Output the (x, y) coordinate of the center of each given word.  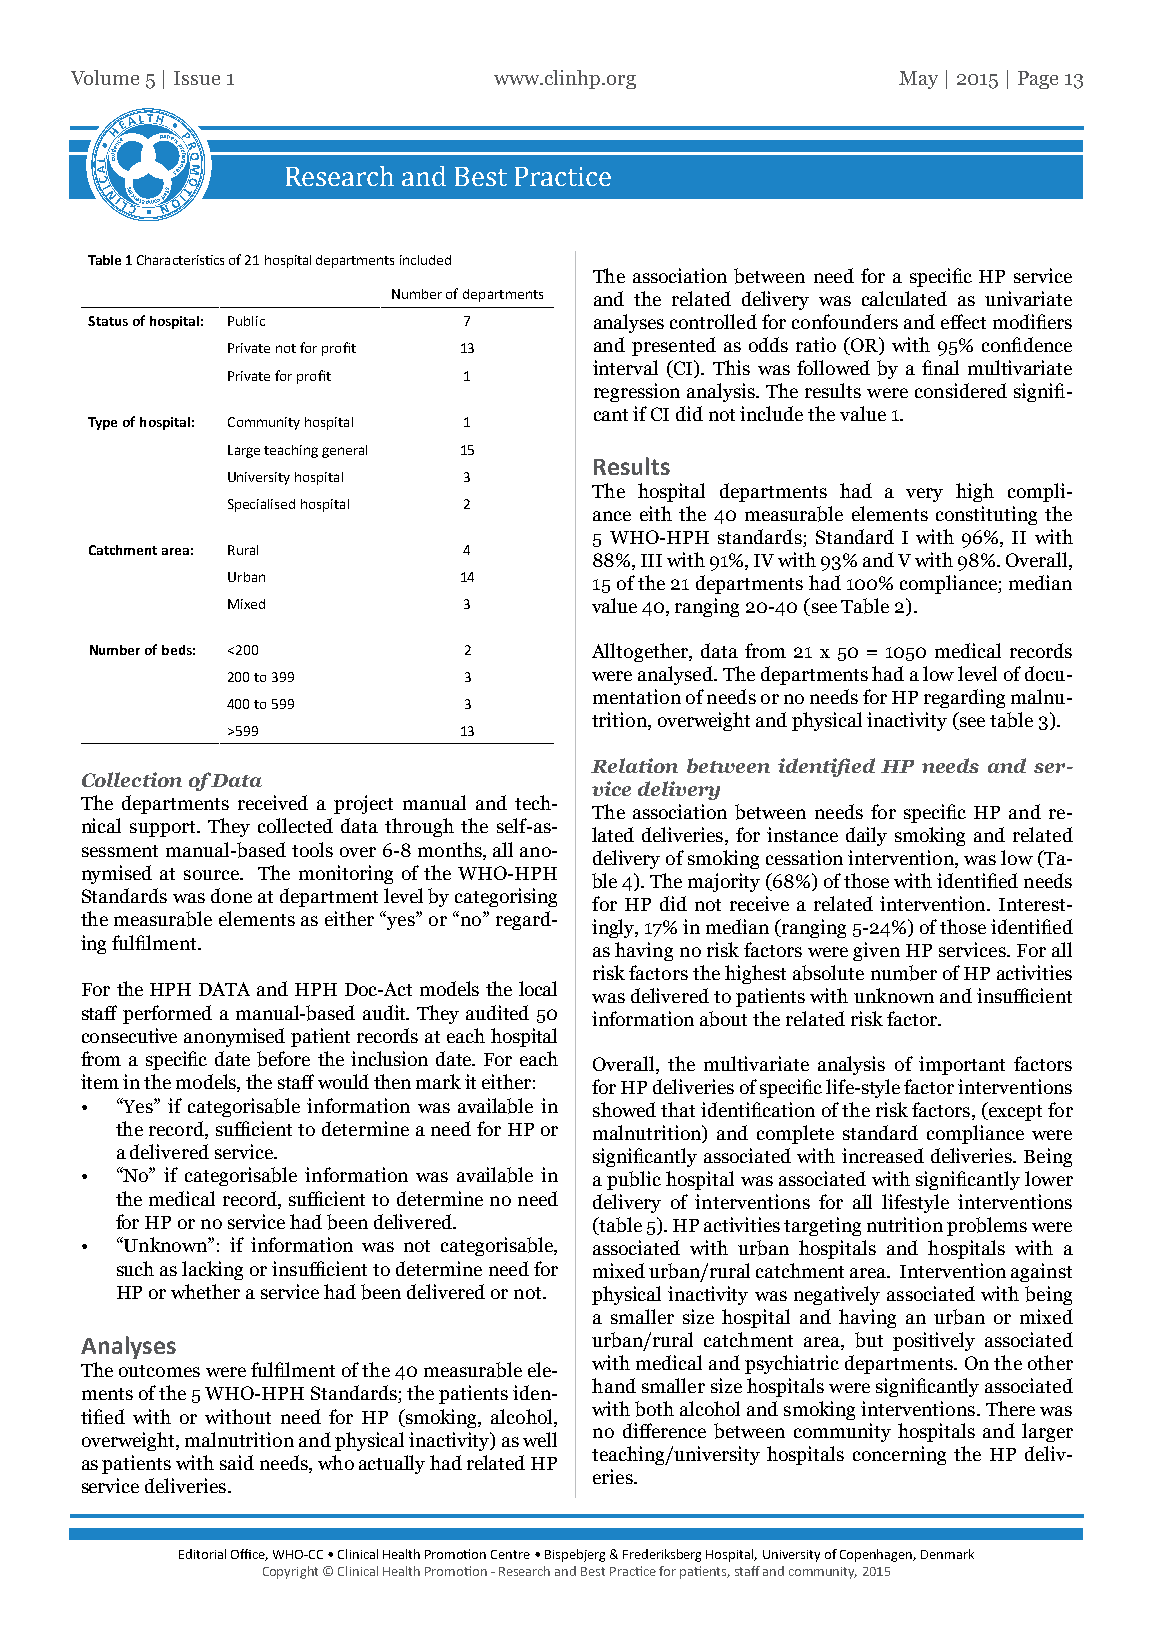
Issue (197, 78)
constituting (986, 515)
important (962, 1065)
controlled (713, 321)
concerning (899, 1455)
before (283, 1059)
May (918, 80)
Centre (510, 1554)
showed (624, 1109)
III (651, 560)
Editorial (202, 1554)
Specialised (261, 505)
